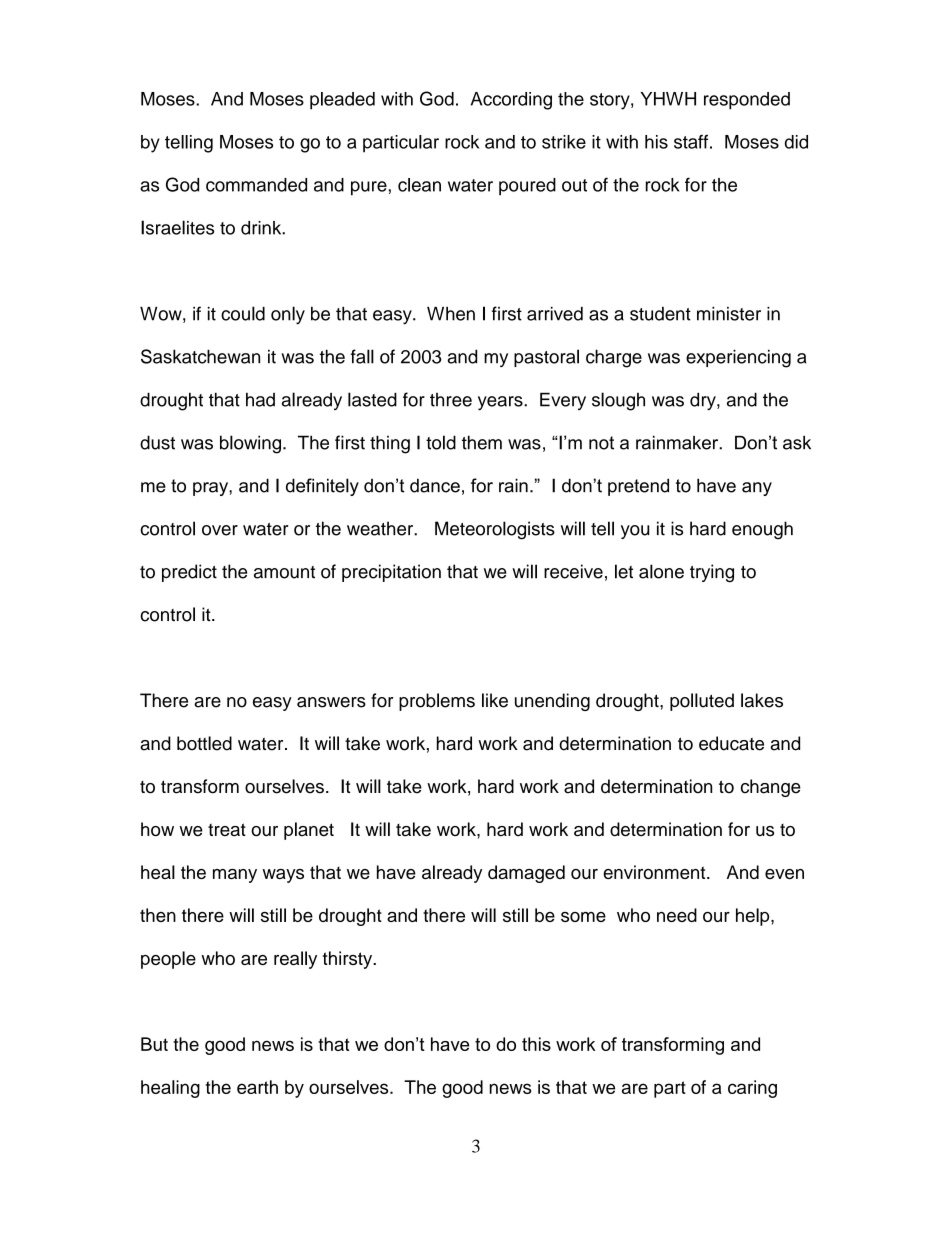 Image resolution: width=952 pixels, height=1233 pixels. What do you see at coordinates (712, 573) in the image?
I see `trying` at bounding box center [712, 573].
